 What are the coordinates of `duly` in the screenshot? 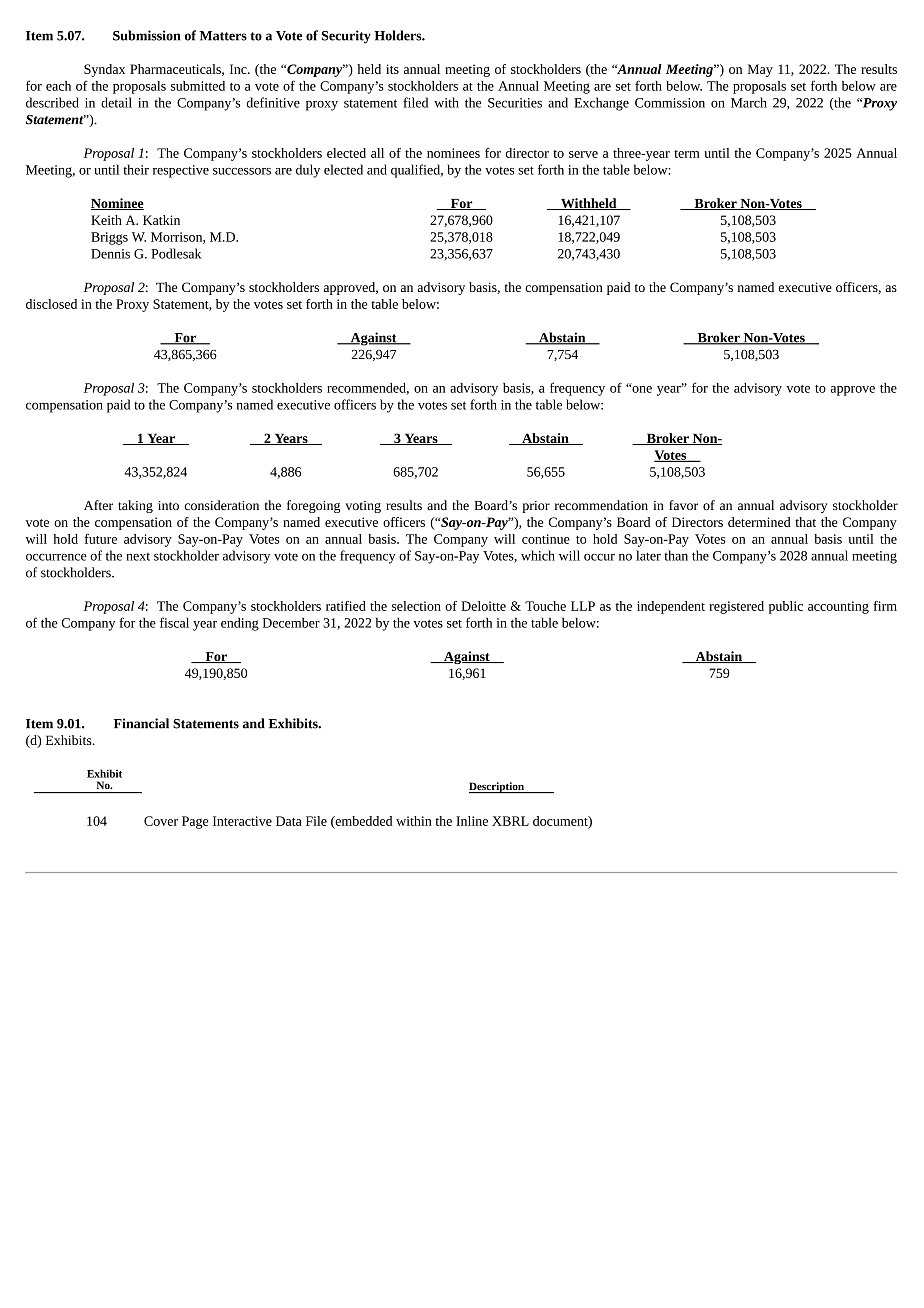 It's located at (308, 171).
